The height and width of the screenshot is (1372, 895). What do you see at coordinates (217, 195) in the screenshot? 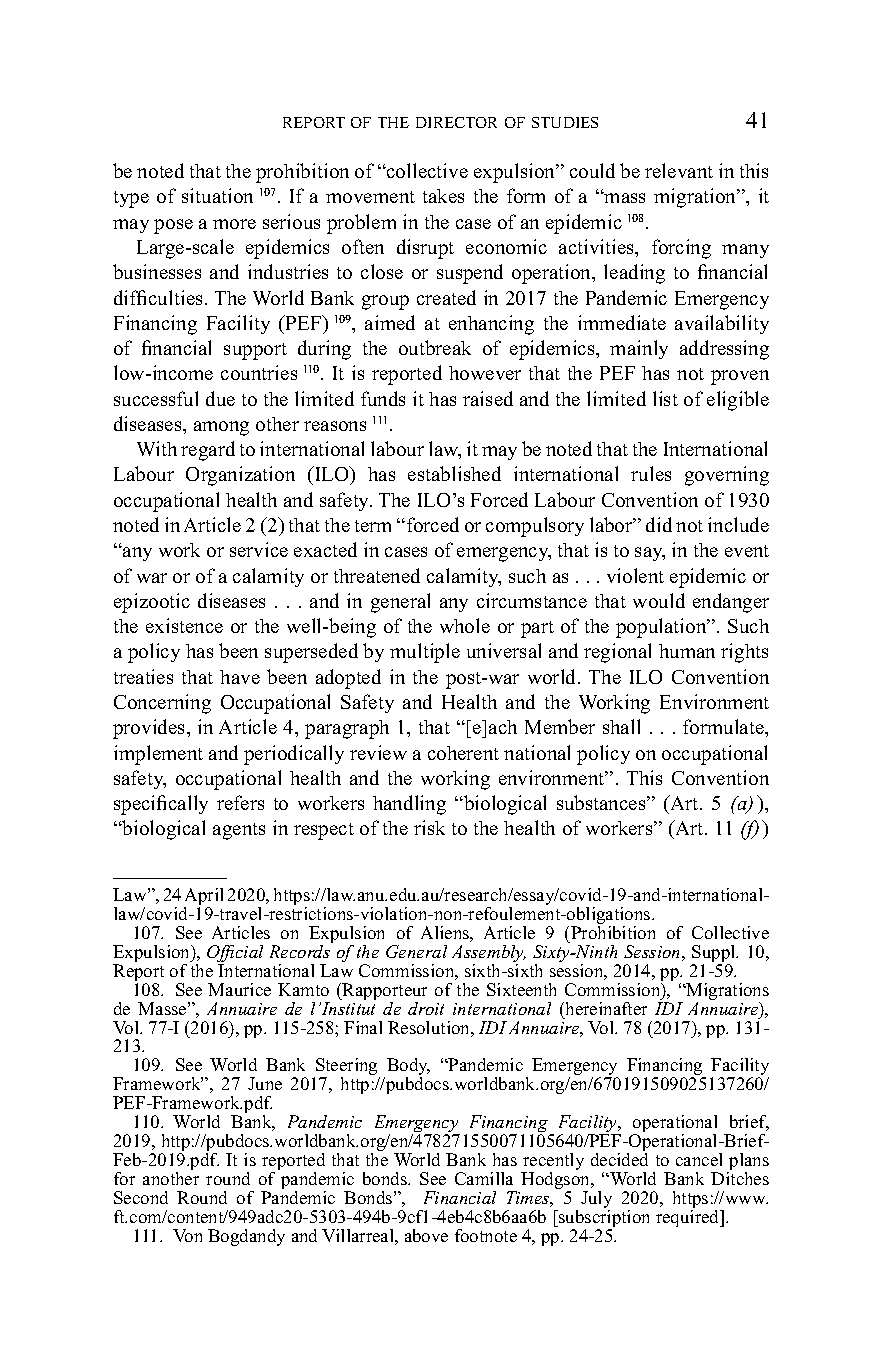
I see `situation` at bounding box center [217, 195].
